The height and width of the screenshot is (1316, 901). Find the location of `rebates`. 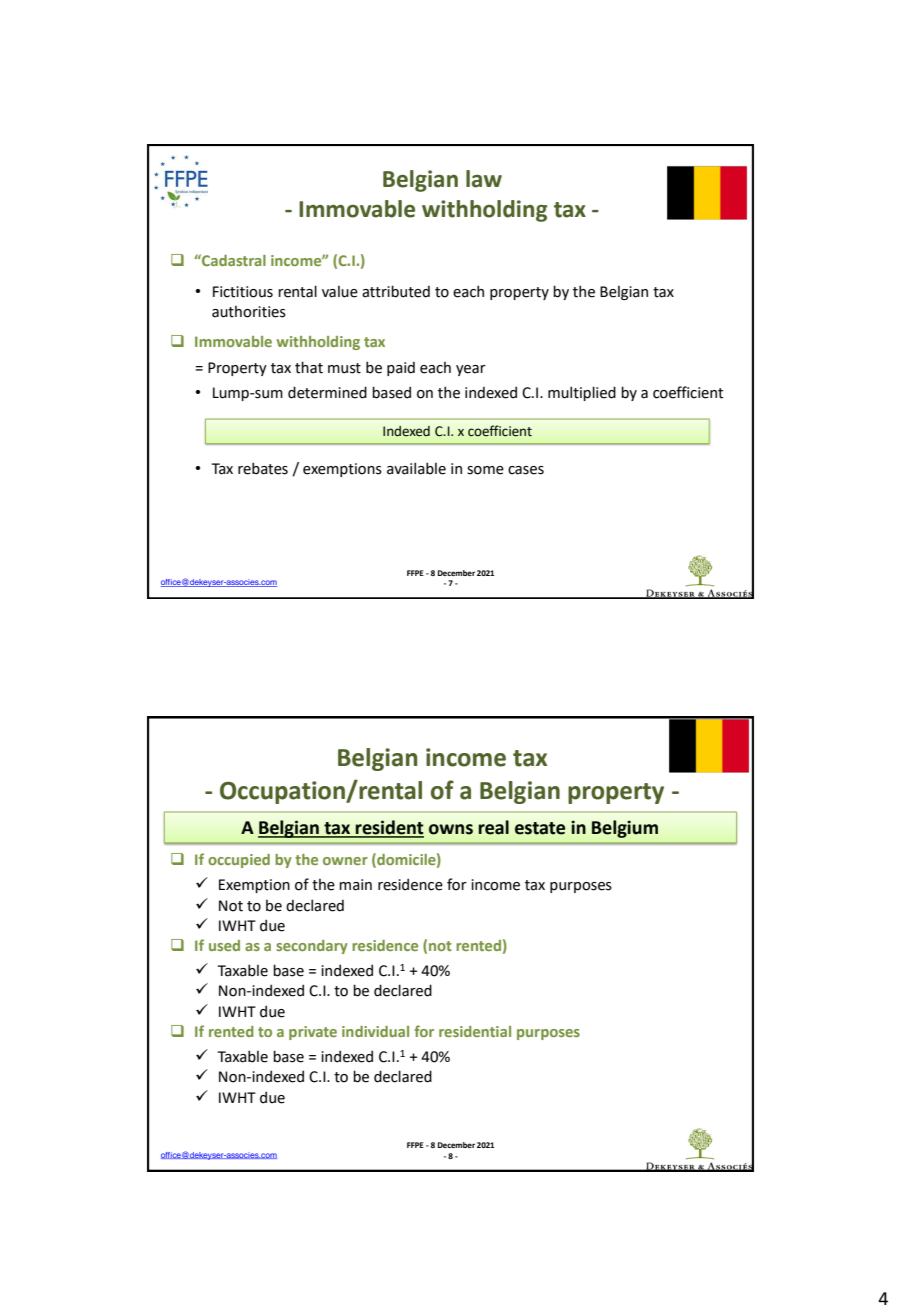

rebates is located at coordinates (263, 468).
